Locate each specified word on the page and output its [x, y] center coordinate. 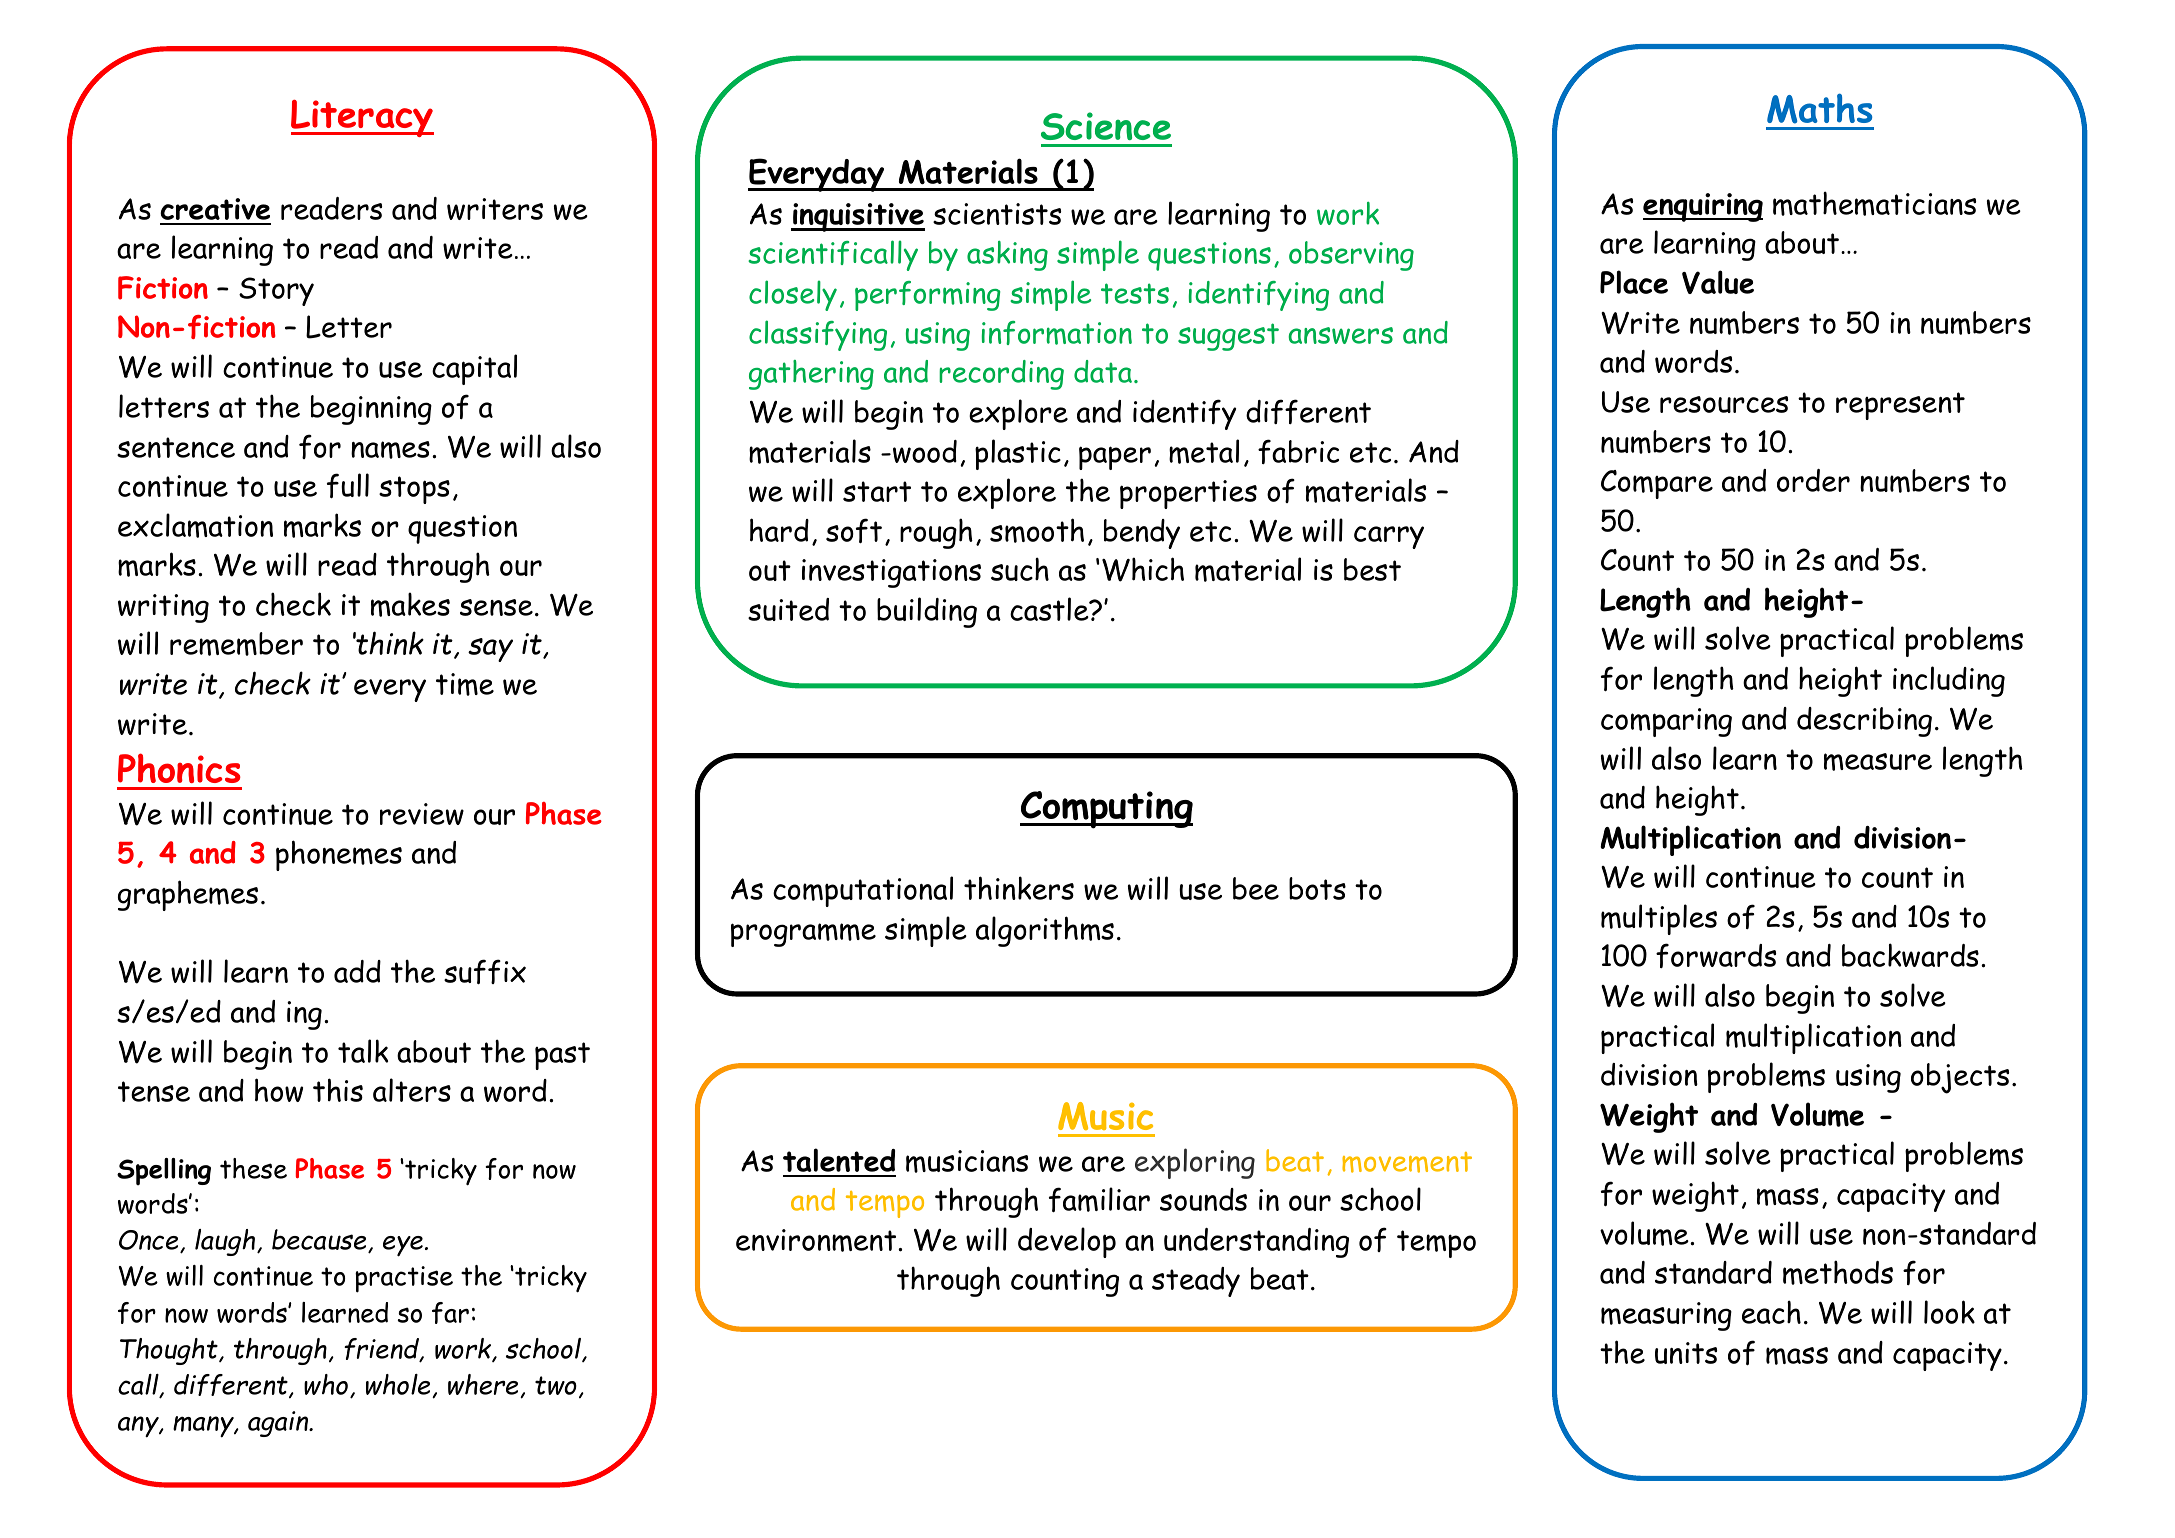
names [390, 450]
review [422, 814]
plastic [1018, 454]
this [338, 1090]
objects [1960, 1078]
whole [399, 1386]
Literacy [362, 118]
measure [1878, 762]
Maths [1819, 108]
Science [1106, 126]
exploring [1195, 1163]
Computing [1106, 810]
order [1813, 480]
